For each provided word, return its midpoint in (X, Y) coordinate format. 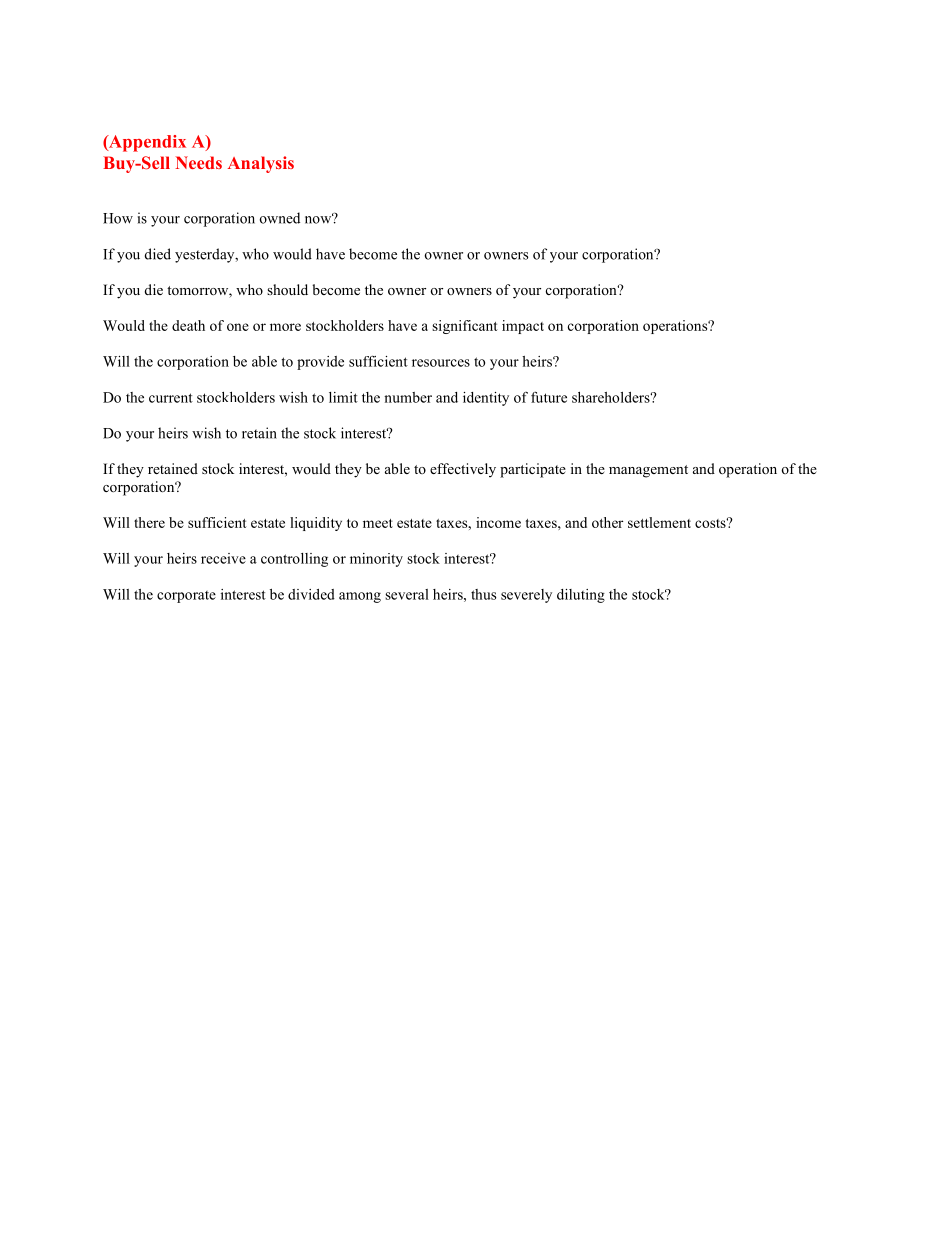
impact (523, 327)
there (149, 522)
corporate (186, 597)
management (648, 471)
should (287, 289)
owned (280, 218)
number (408, 397)
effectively (463, 470)
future (549, 397)
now (319, 219)
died (158, 254)
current (171, 398)
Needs (199, 162)
